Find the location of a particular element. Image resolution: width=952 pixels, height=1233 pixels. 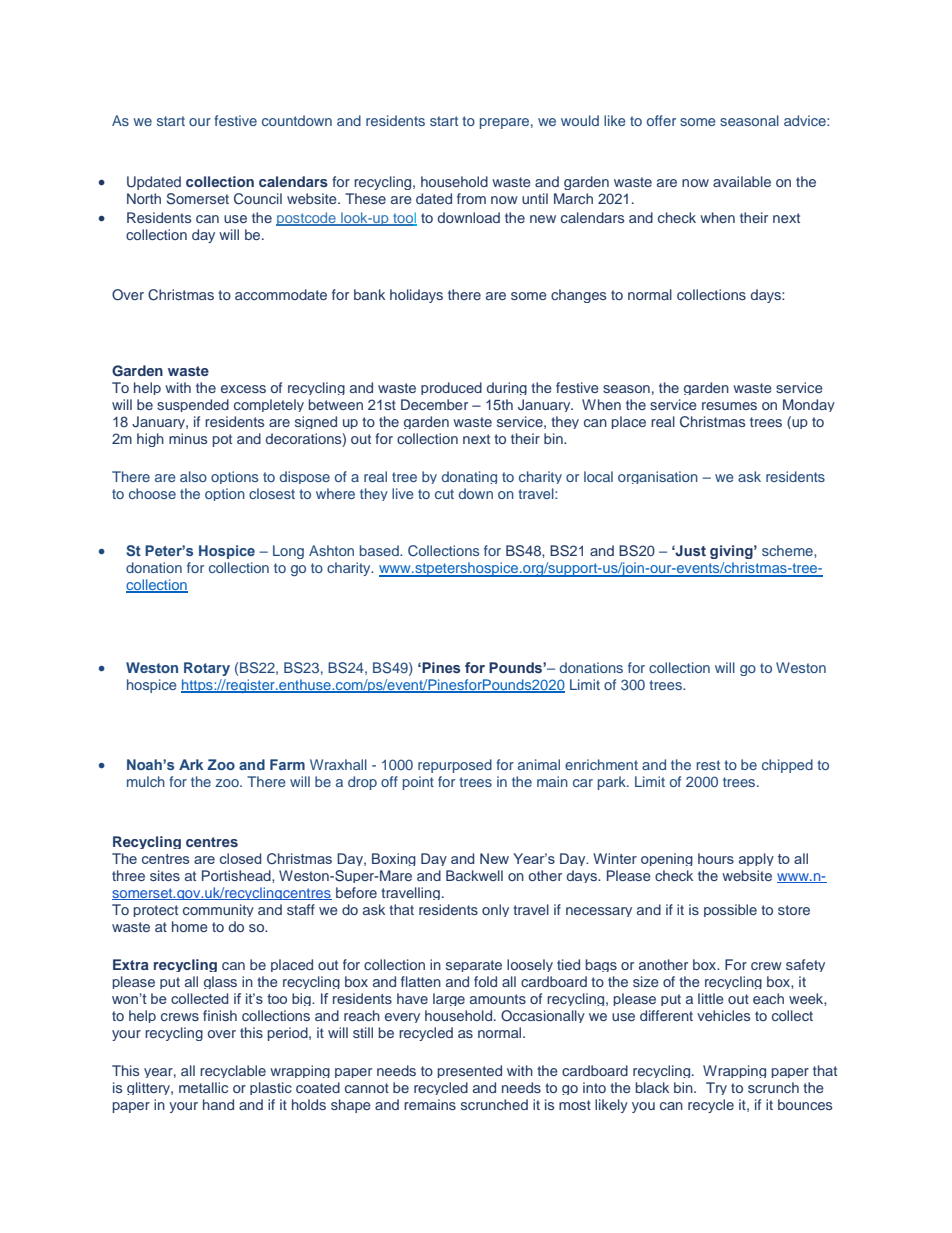

metallic is located at coordinates (203, 1087).
